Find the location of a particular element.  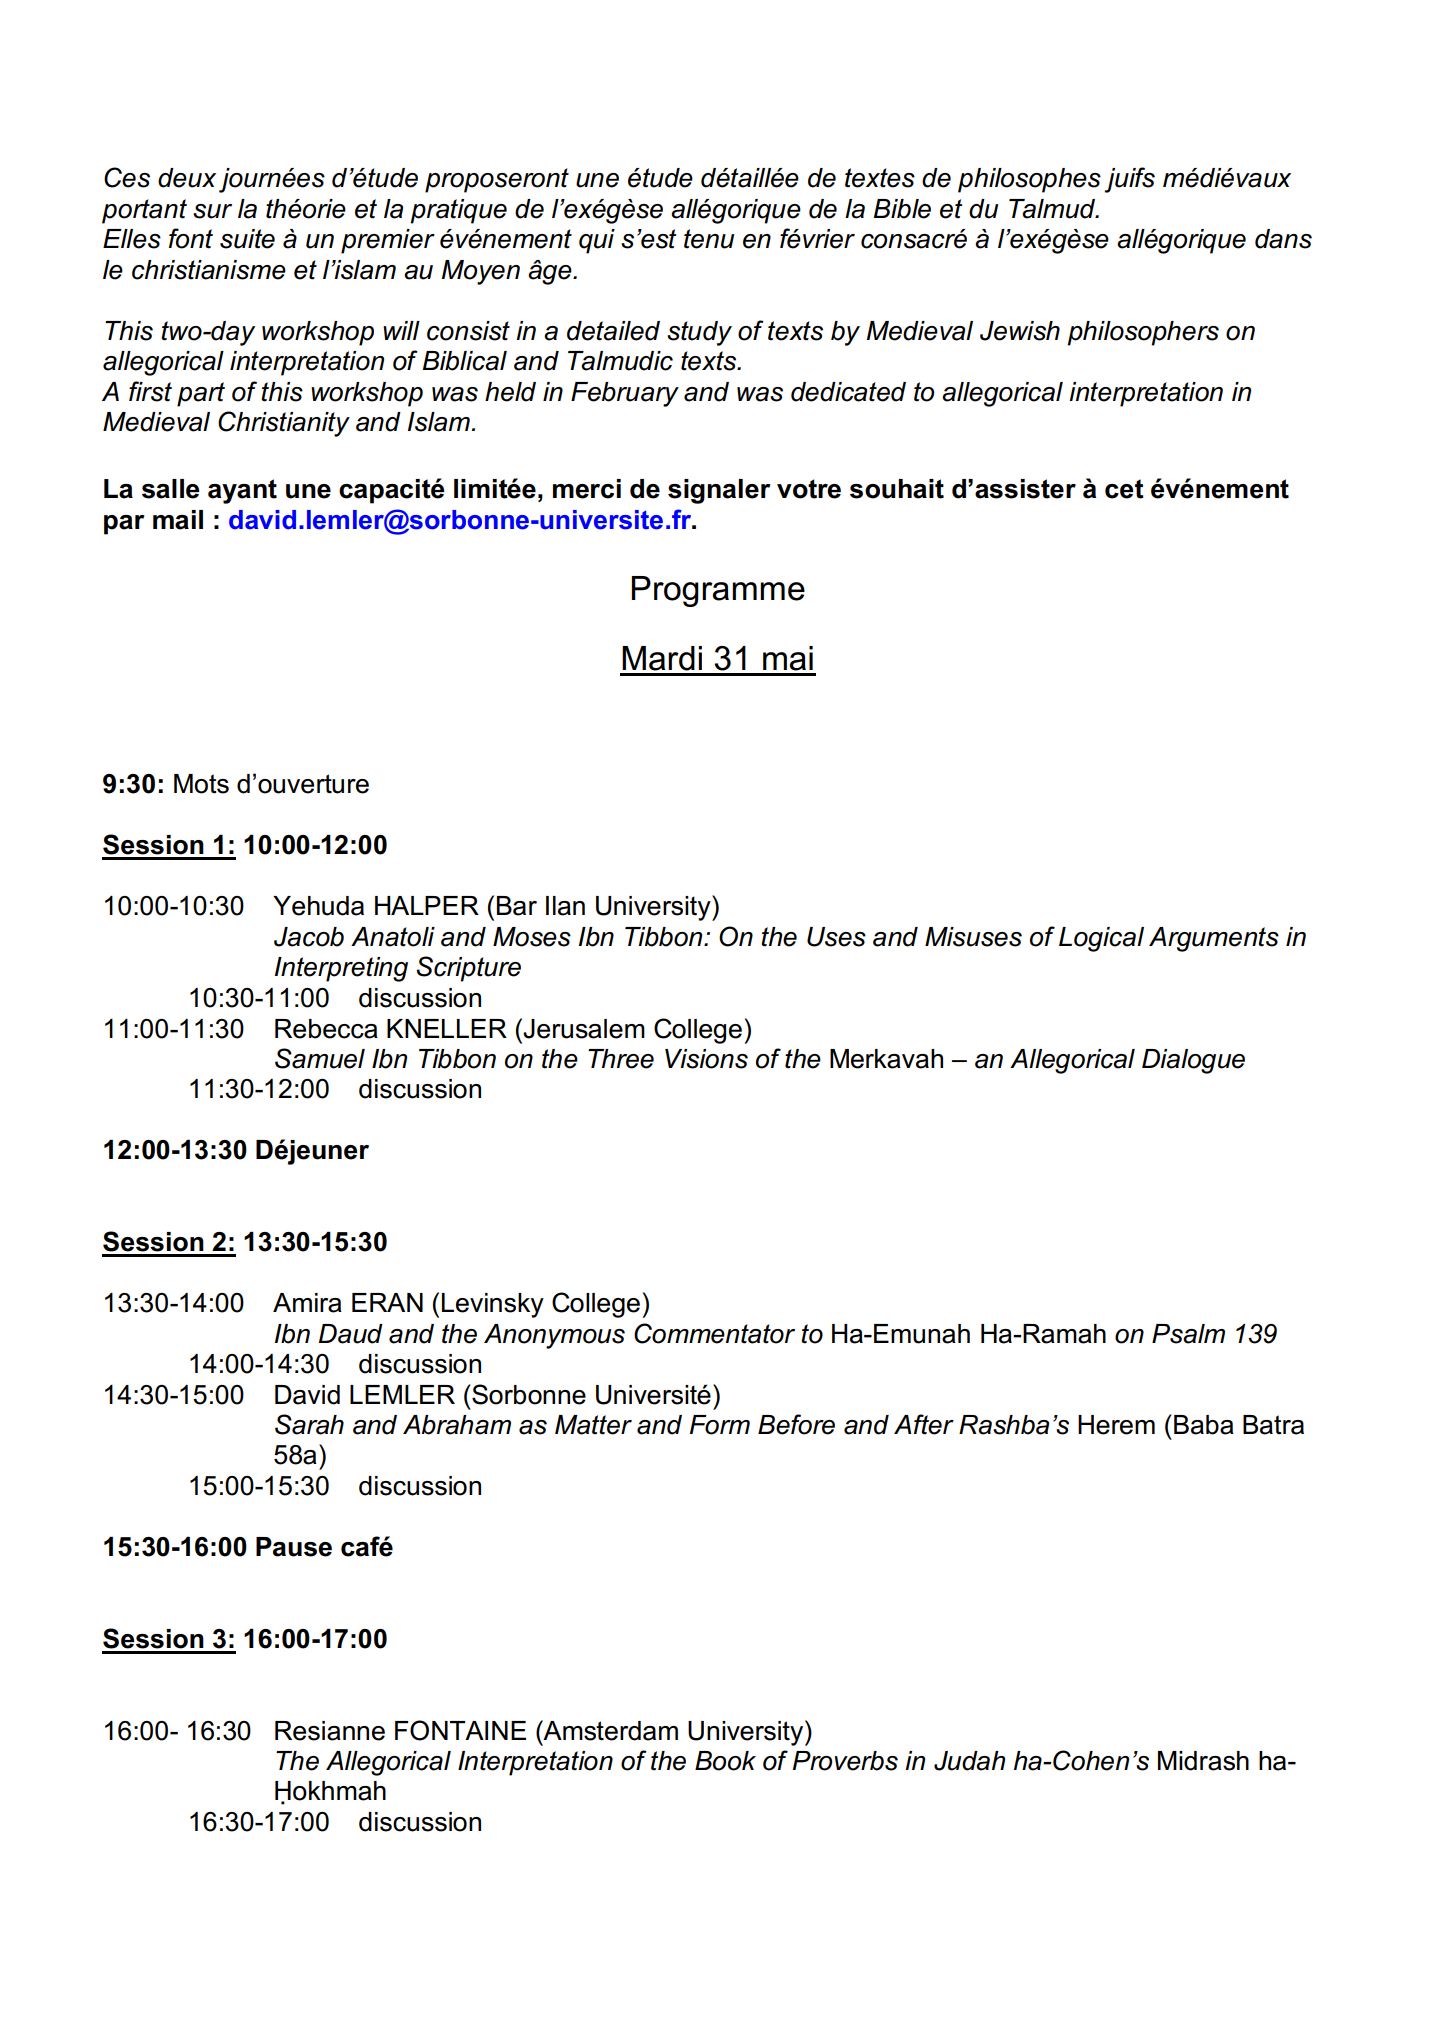

Jacob is located at coordinates (309, 937).
